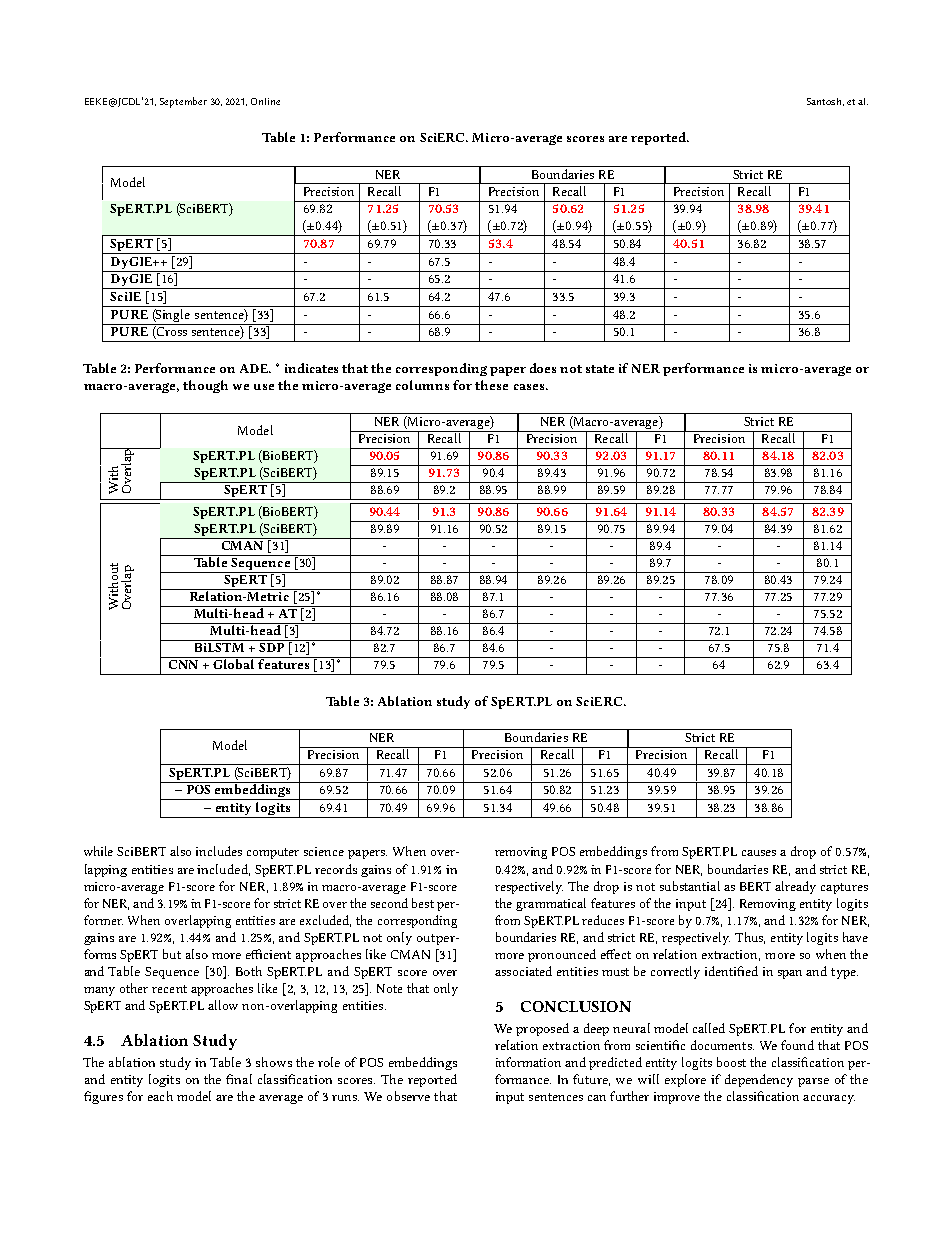 This screenshot has width=952, height=1233. Describe the element at coordinates (271, 647) in the screenshot. I see `SDP` at that location.
